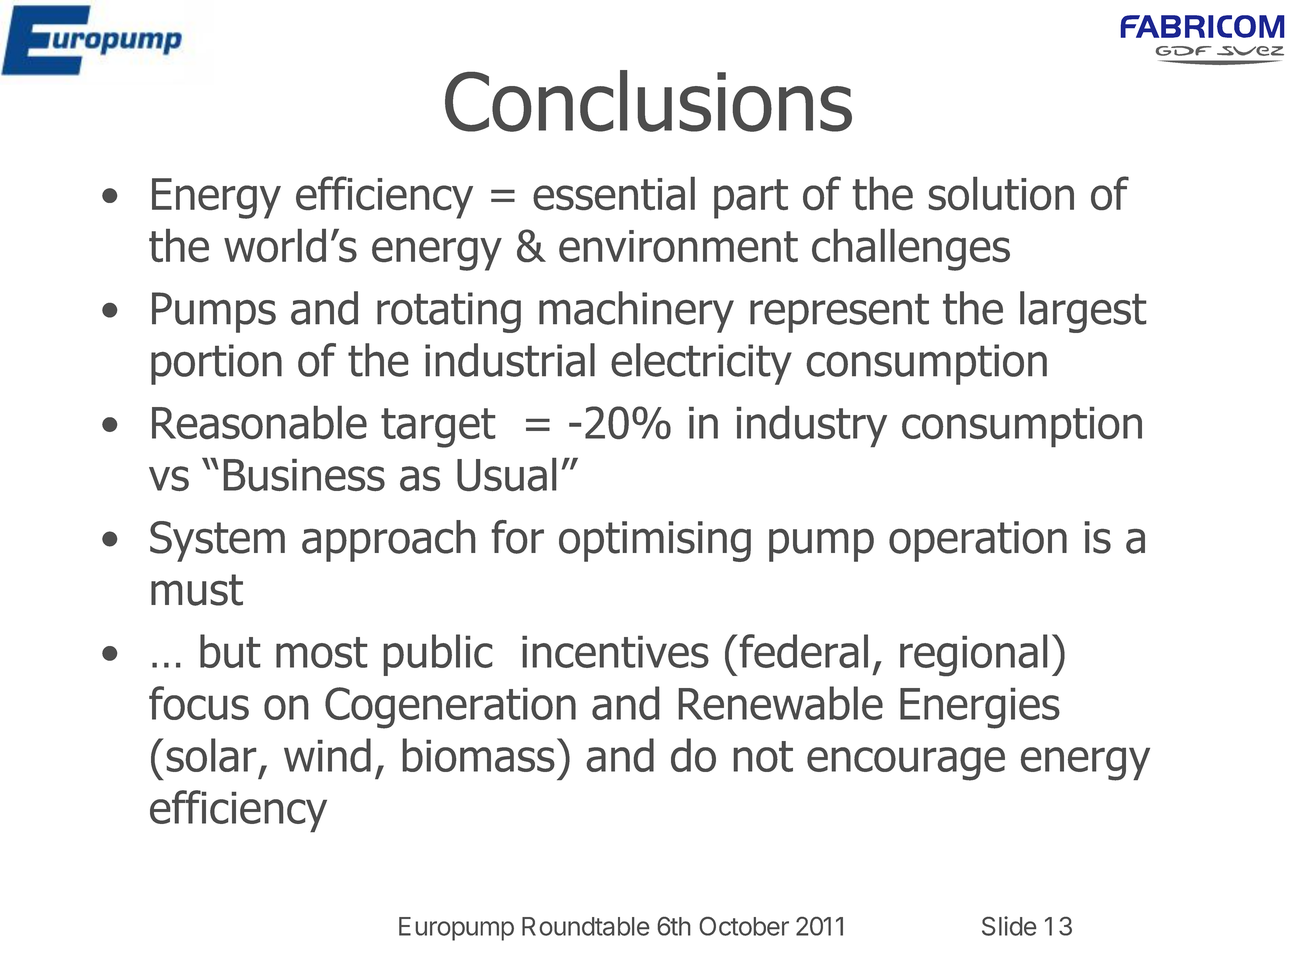  Describe the element at coordinates (648, 101) in the screenshot. I see `Conclusions` at that location.
